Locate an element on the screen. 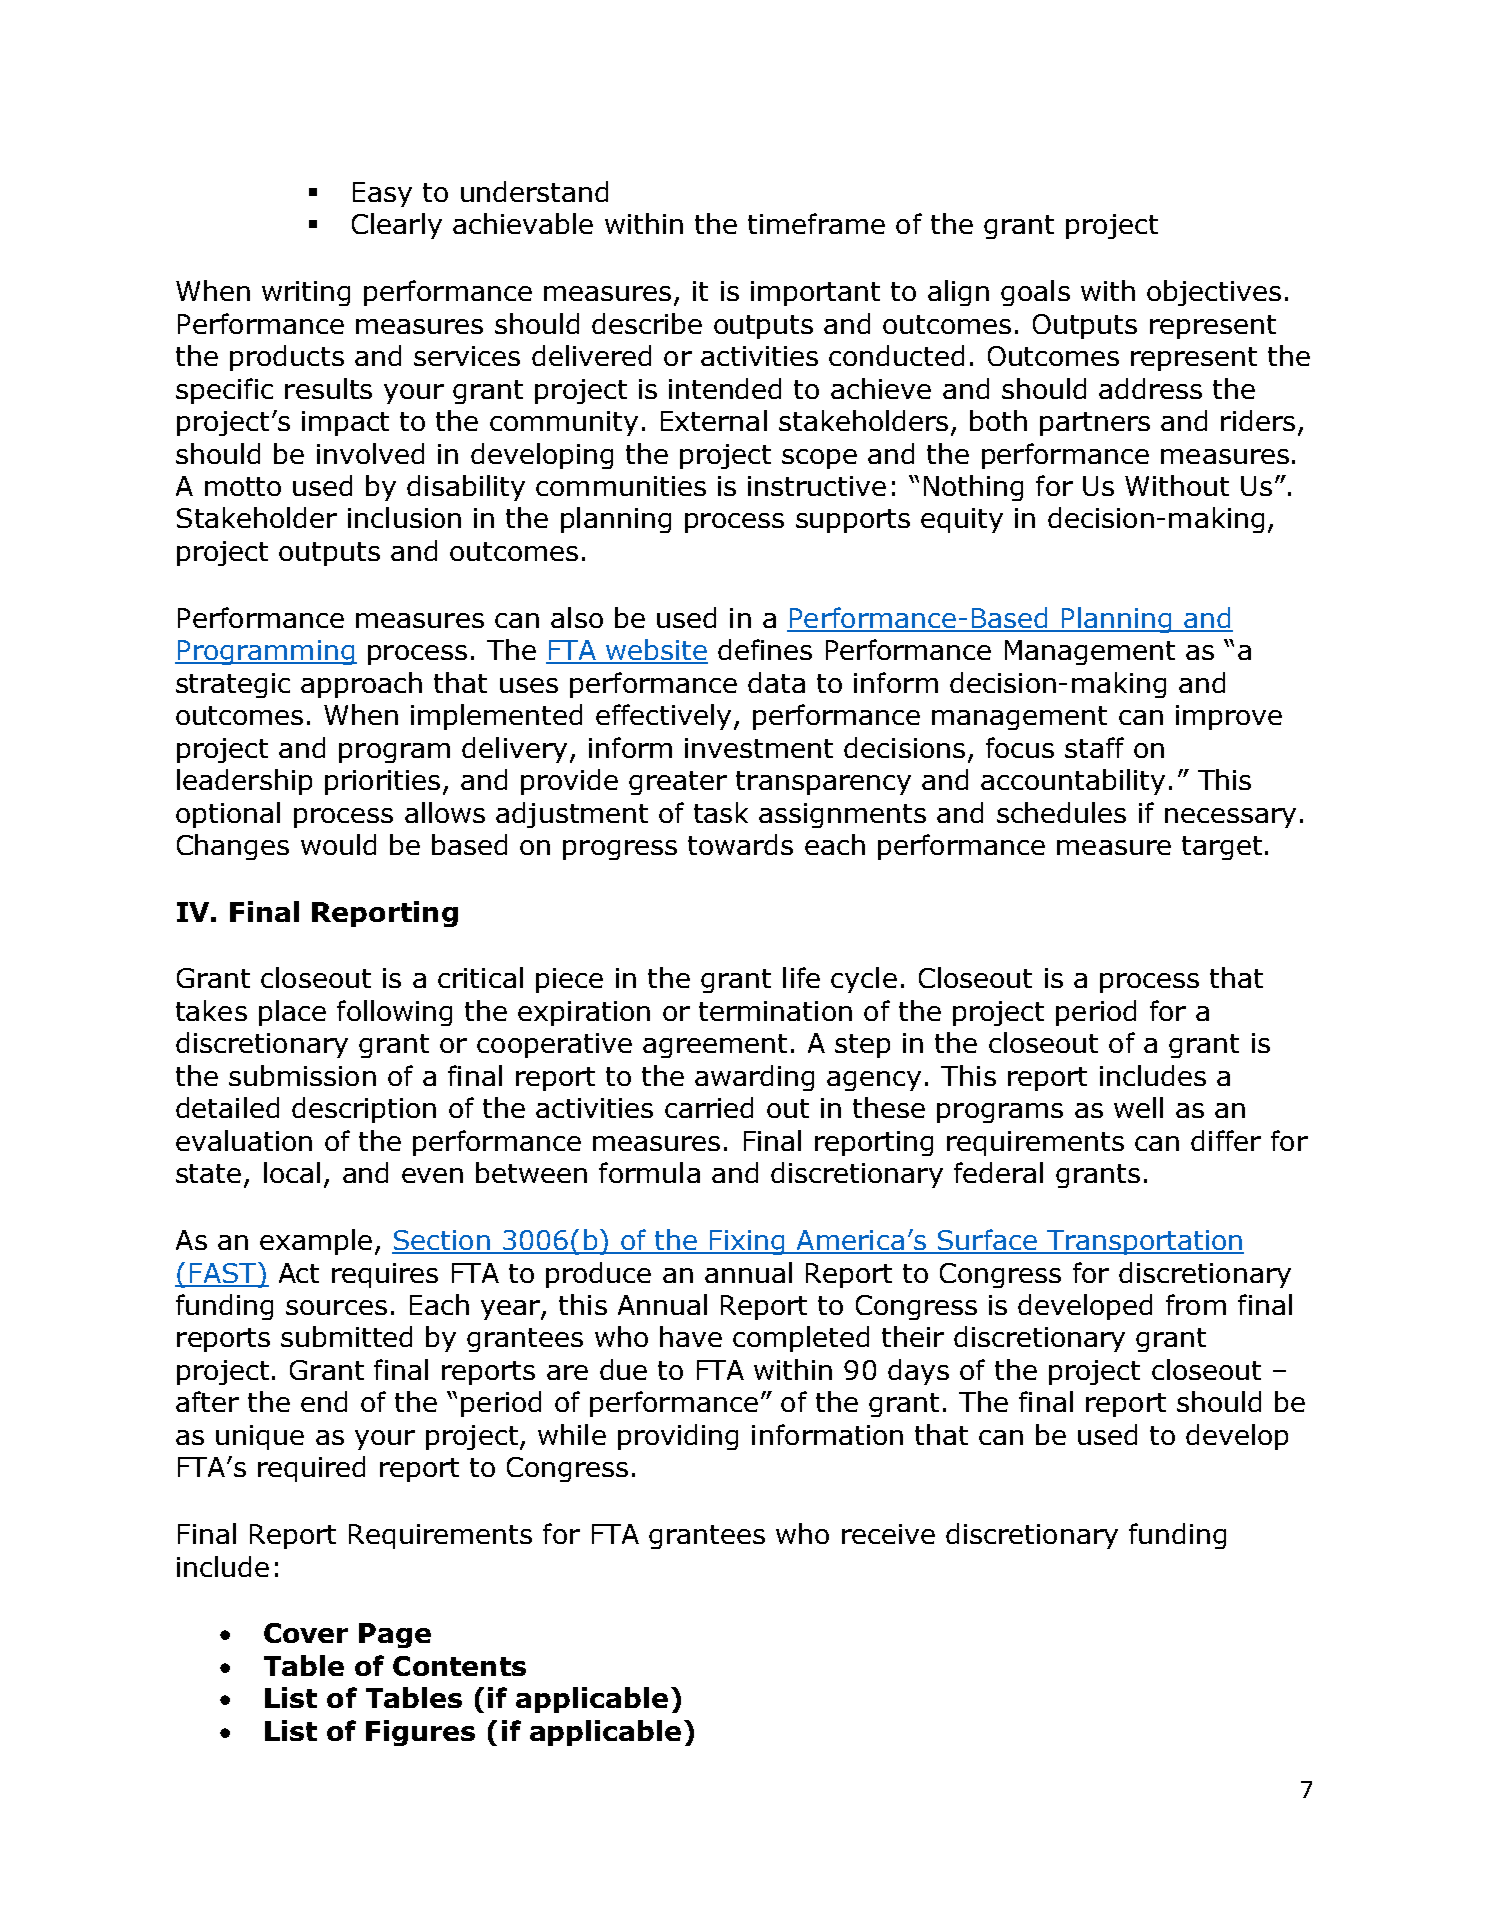  improve is located at coordinates (1229, 717).
